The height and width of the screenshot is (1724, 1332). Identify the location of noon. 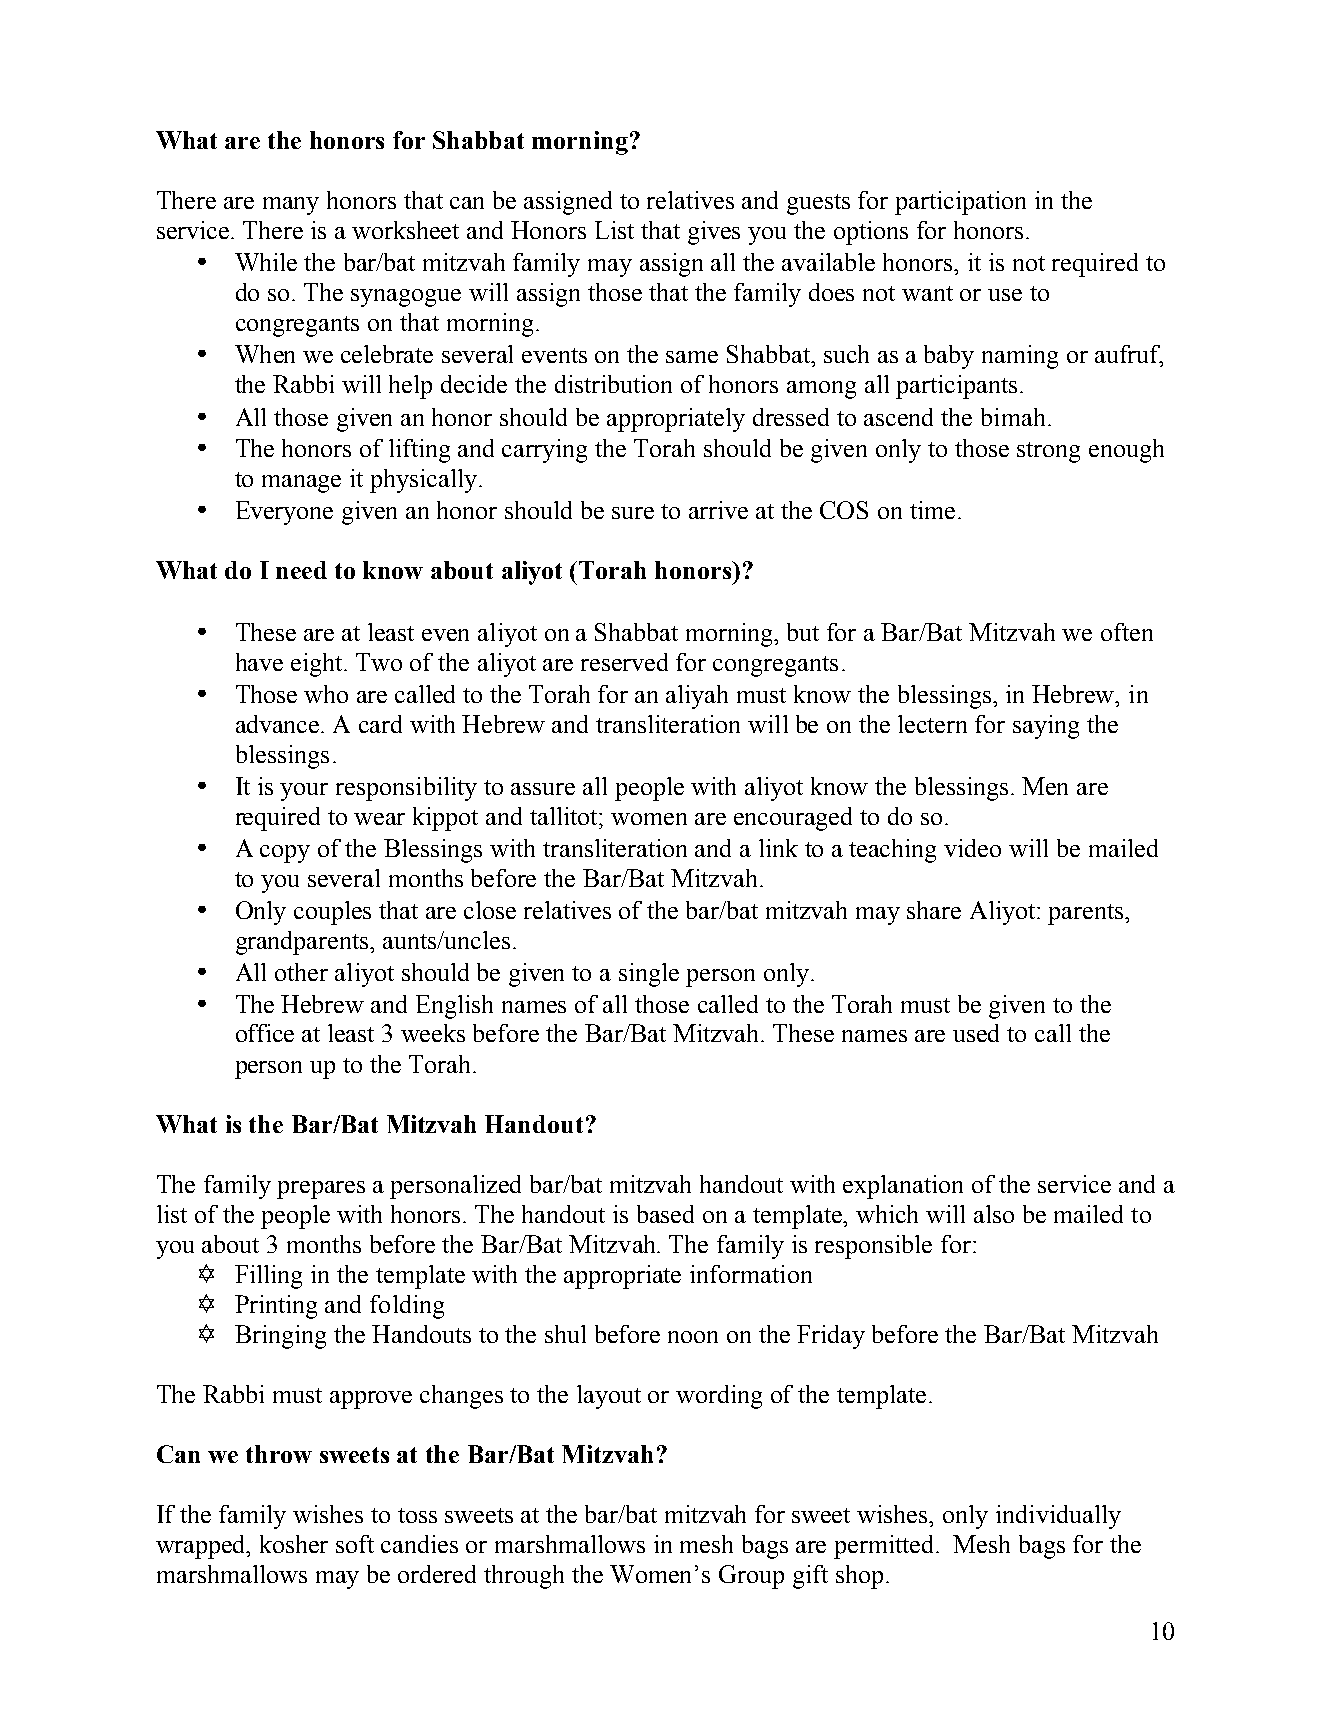
(693, 1337).
